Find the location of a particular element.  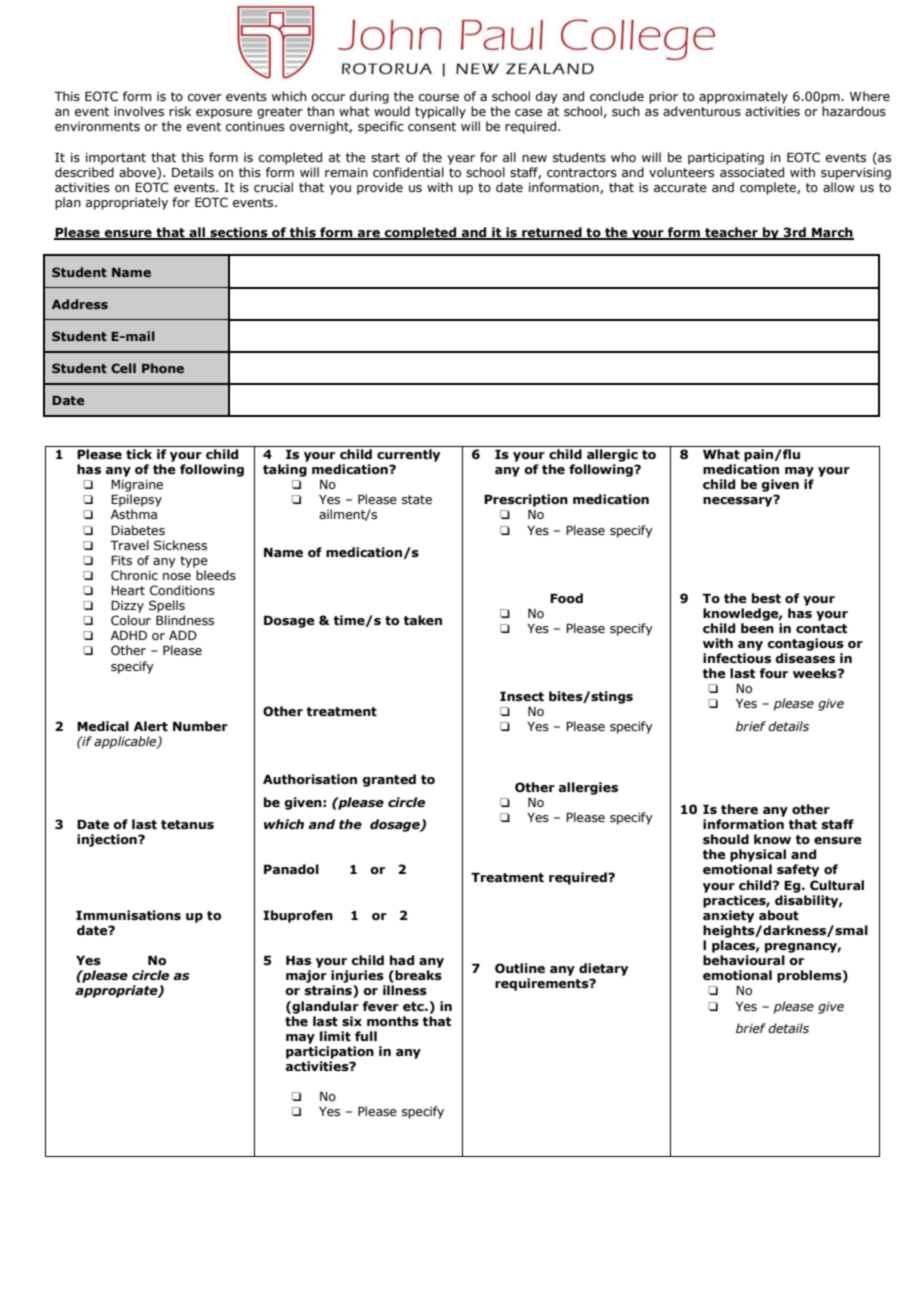

Phone is located at coordinates (163, 368).
